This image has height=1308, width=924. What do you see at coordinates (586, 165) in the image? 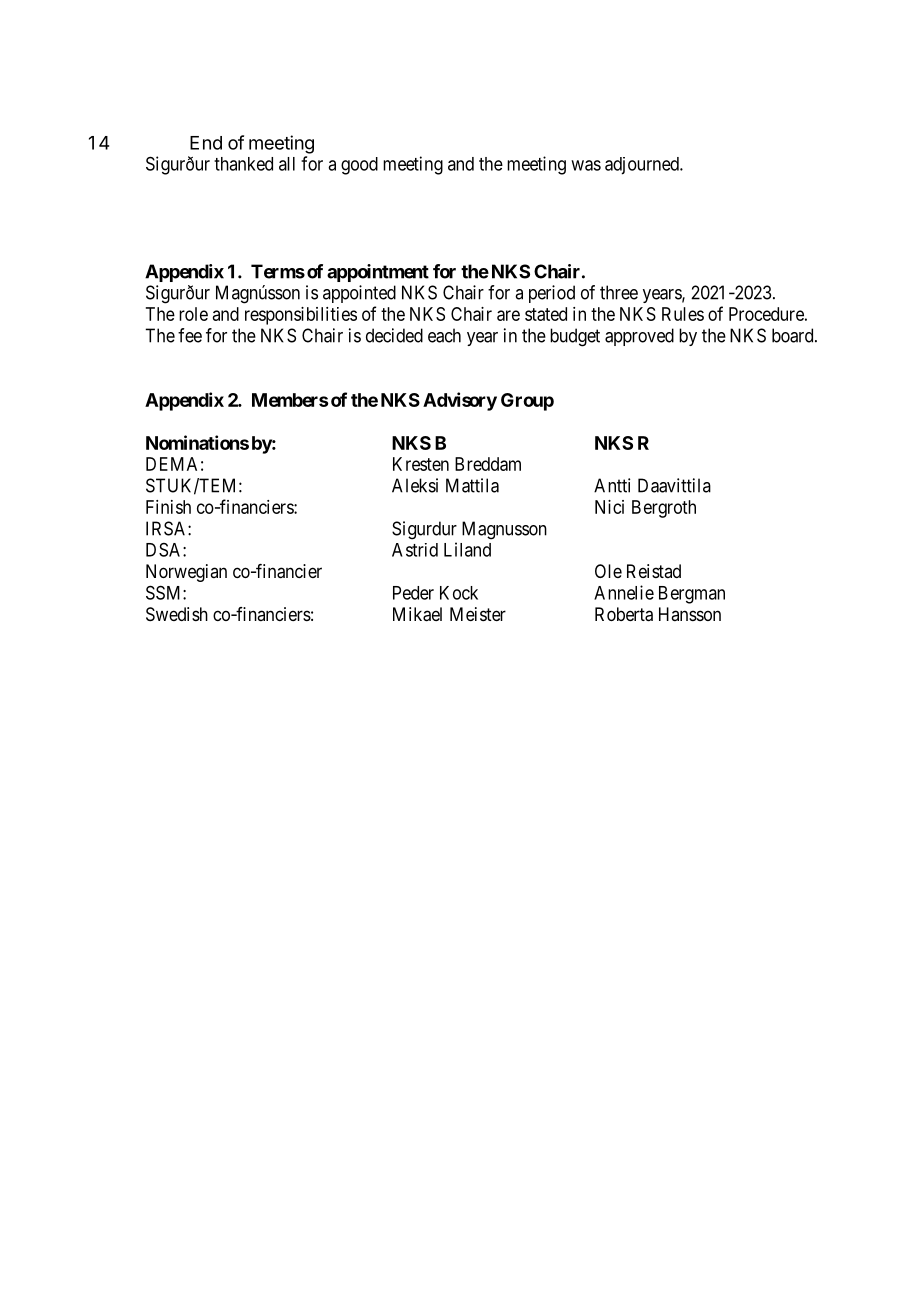
I see `was` at bounding box center [586, 165].
